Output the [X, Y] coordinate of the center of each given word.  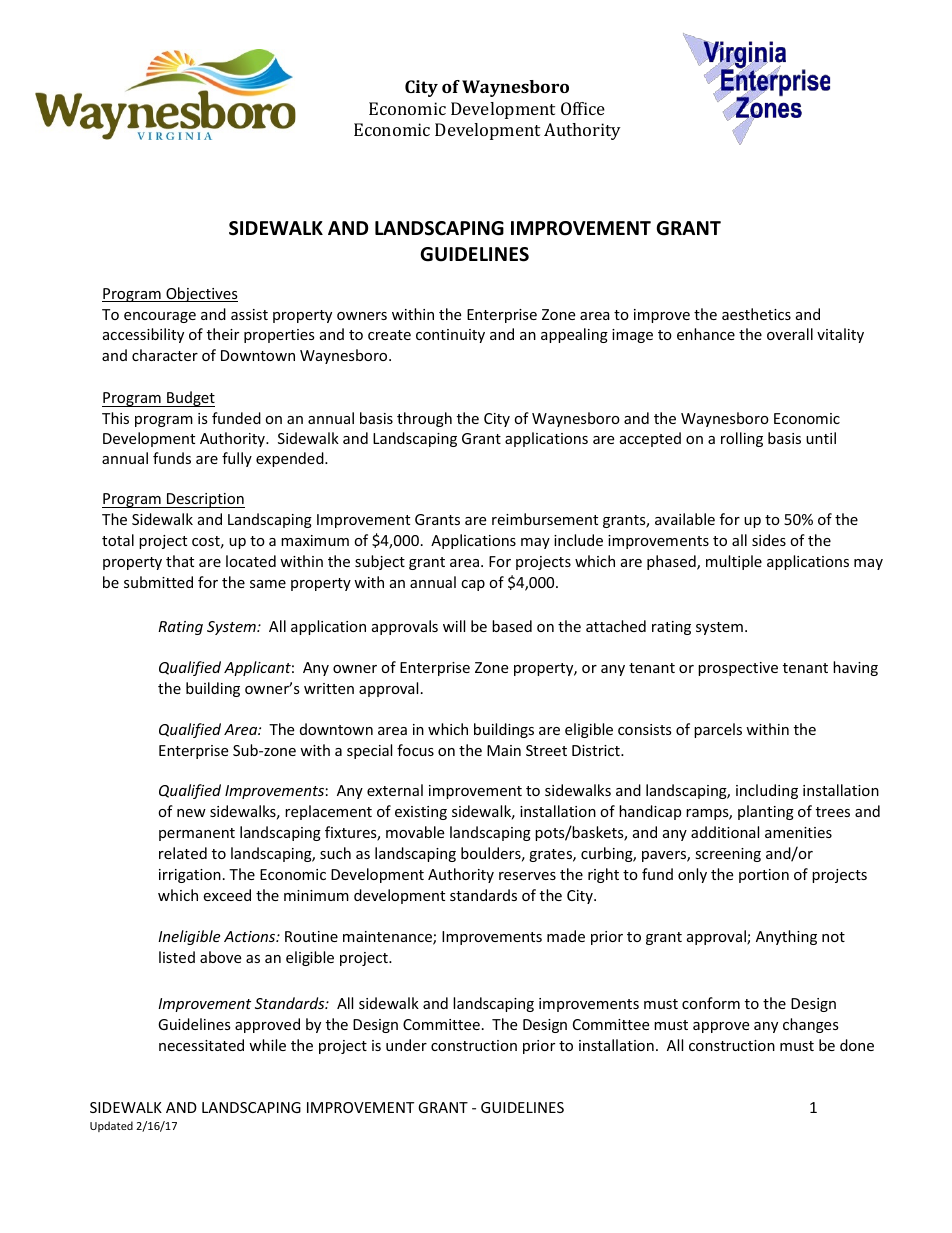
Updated [111, 1126]
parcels [718, 730]
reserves [527, 876]
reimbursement [545, 519]
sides [769, 540]
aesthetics [756, 314]
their [223, 334]
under [406, 1045]
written [329, 688]
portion [764, 876]
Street [546, 750]
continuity [450, 336]
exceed [227, 895]
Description [205, 500]
